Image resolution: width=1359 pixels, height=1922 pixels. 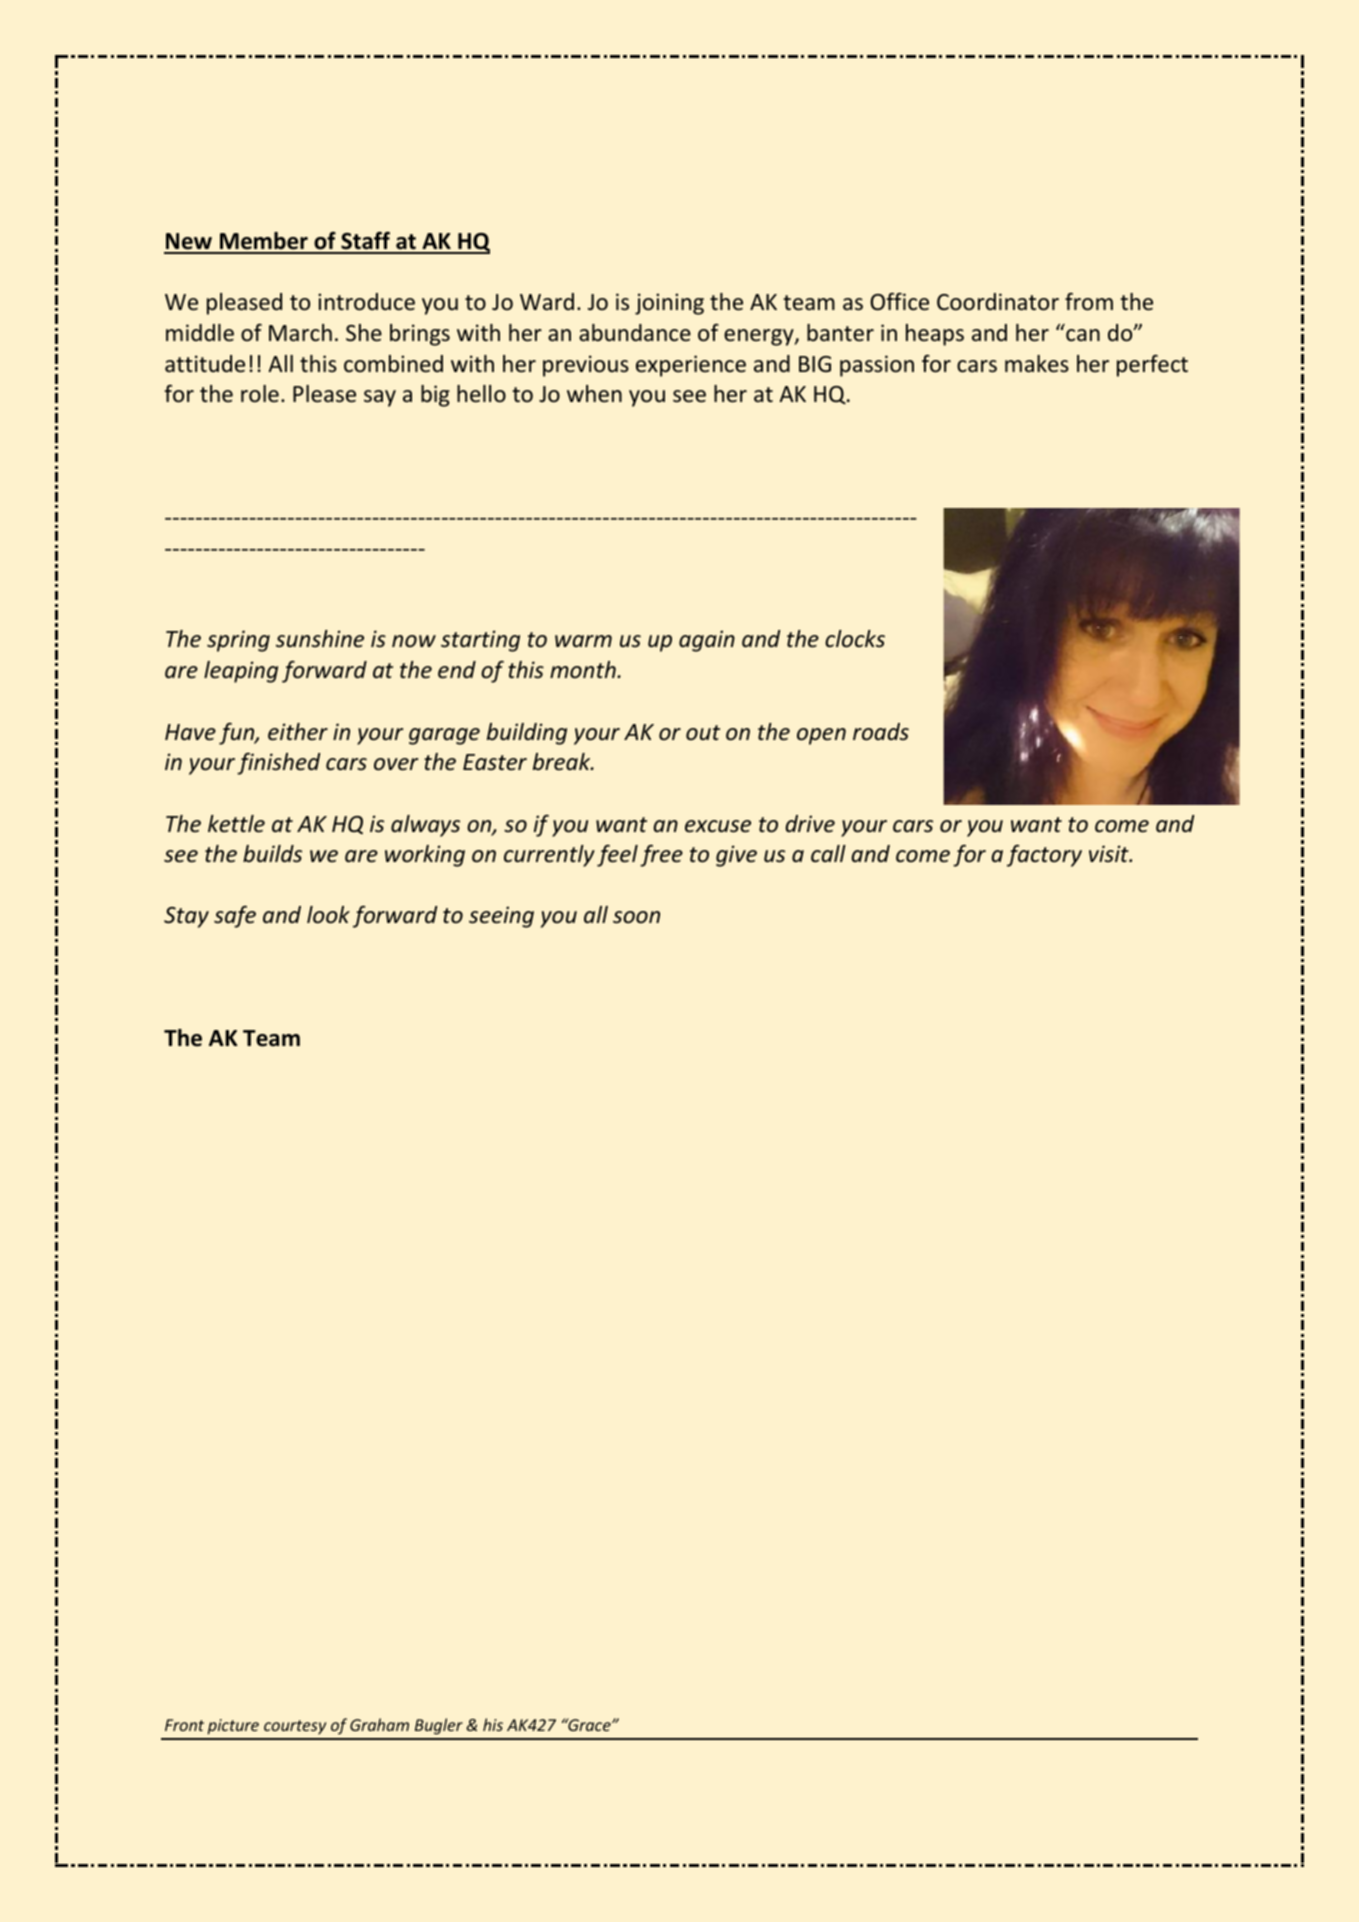 I want to click on factory, so click(x=1044, y=855).
